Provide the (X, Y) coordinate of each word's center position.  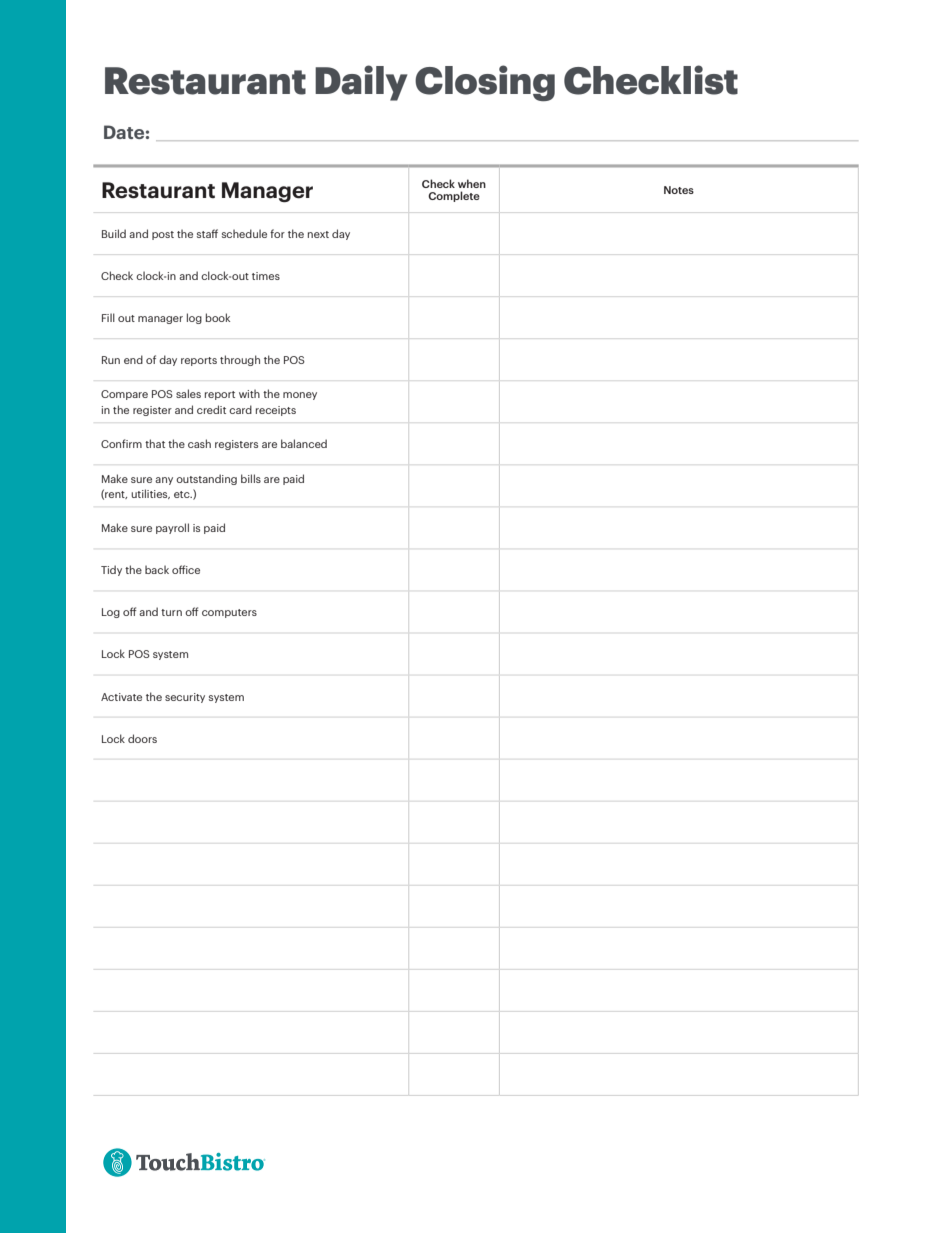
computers (229, 613)
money (300, 396)
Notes (679, 190)
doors (142, 738)
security (185, 698)
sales (188, 393)
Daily (361, 83)
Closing (485, 83)
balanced (304, 443)
